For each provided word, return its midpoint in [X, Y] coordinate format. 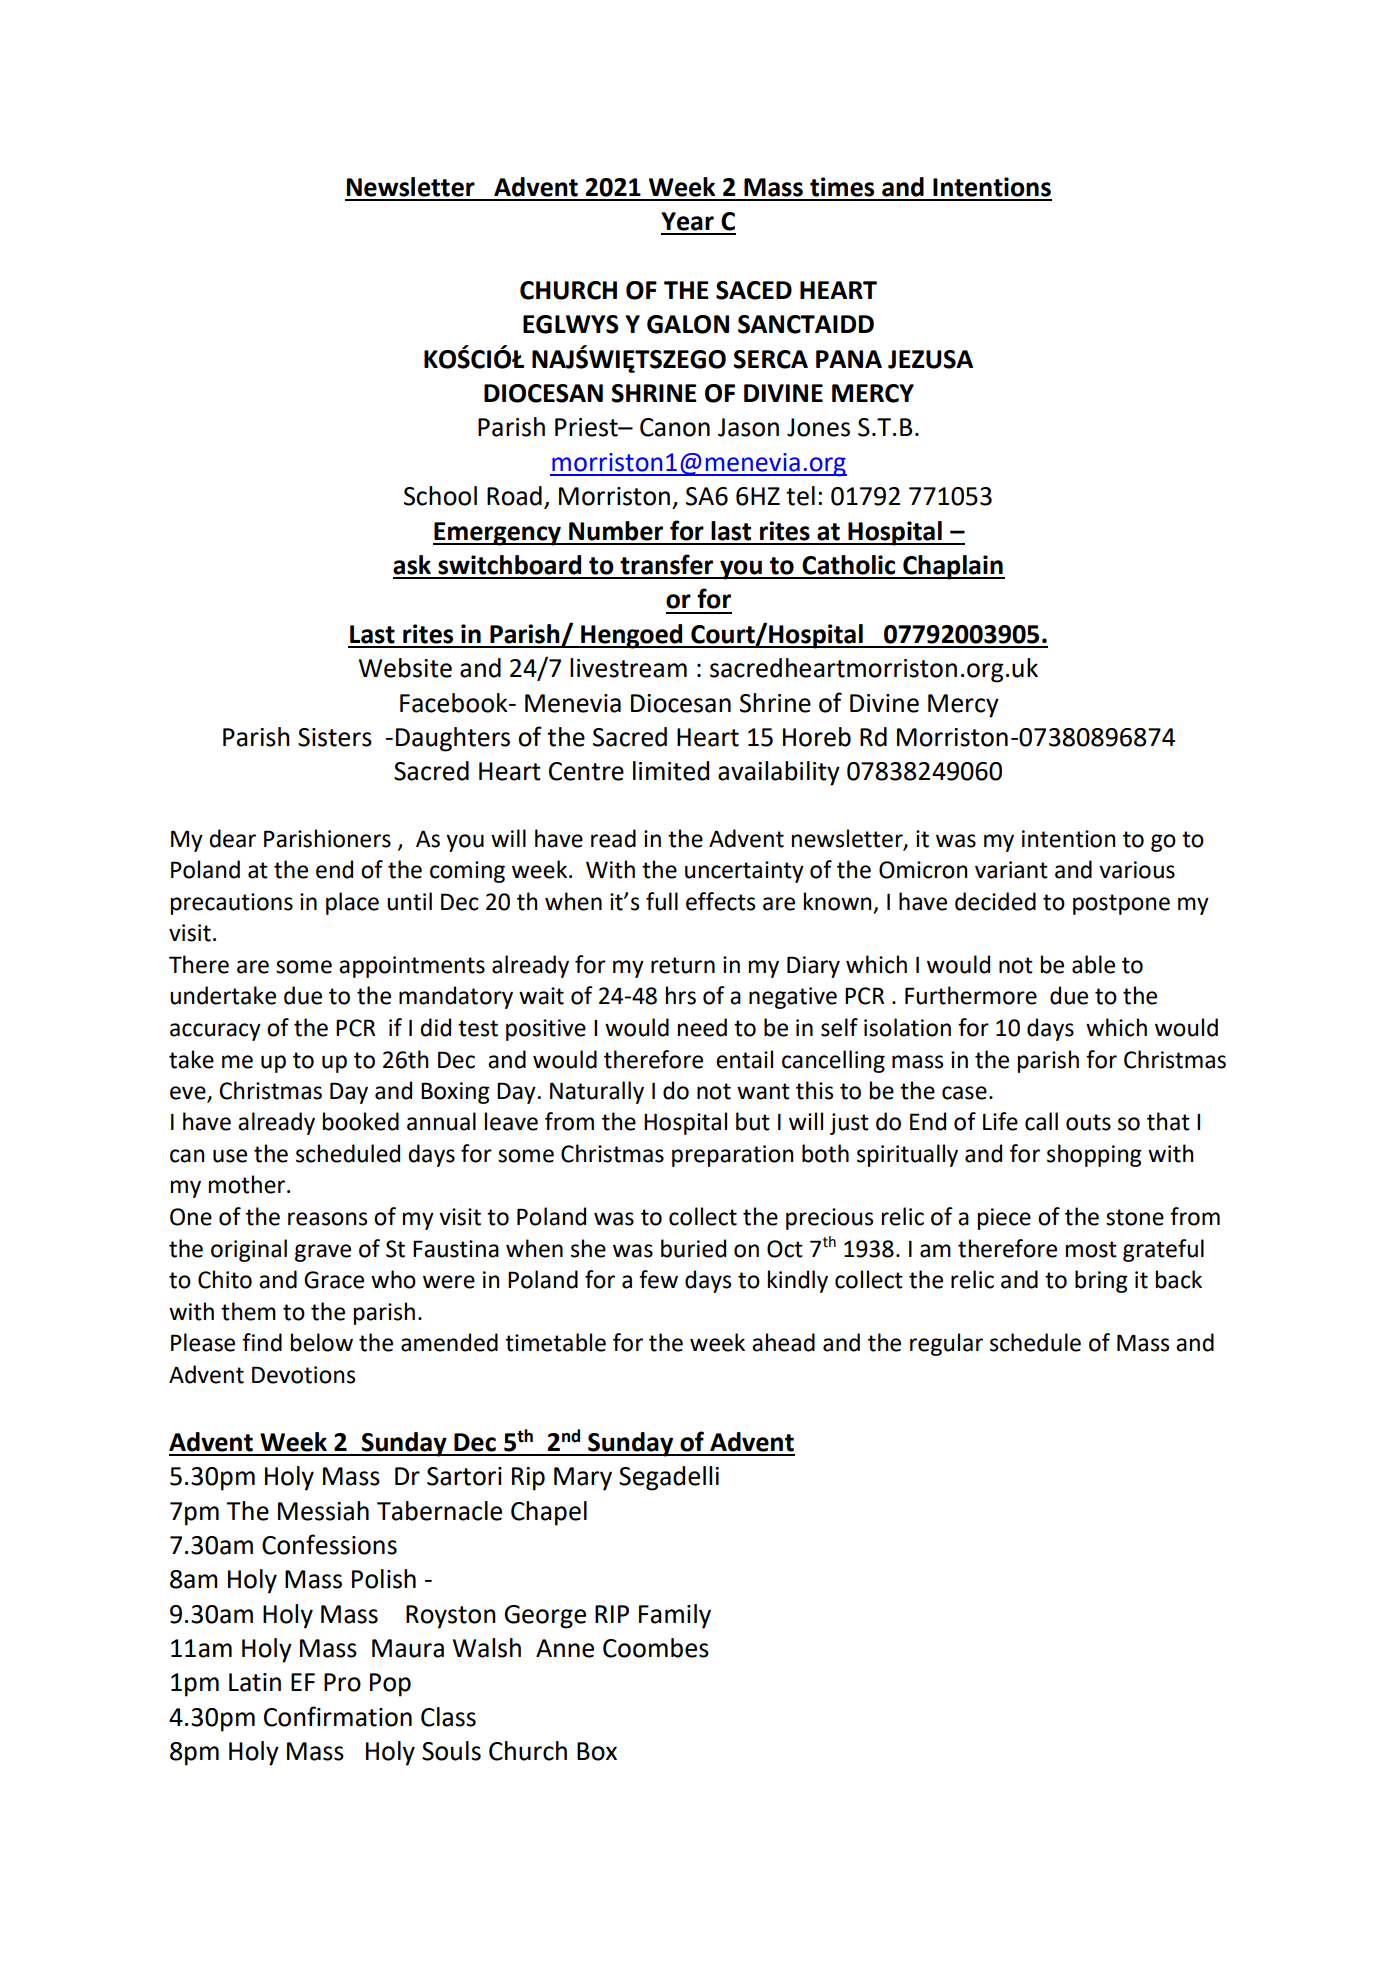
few [658, 1279]
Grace [334, 1280]
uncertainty [744, 872]
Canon [675, 427]
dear [232, 838]
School [440, 496]
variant [1011, 870]
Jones [818, 427]
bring [1101, 1281]
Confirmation [338, 1716]
